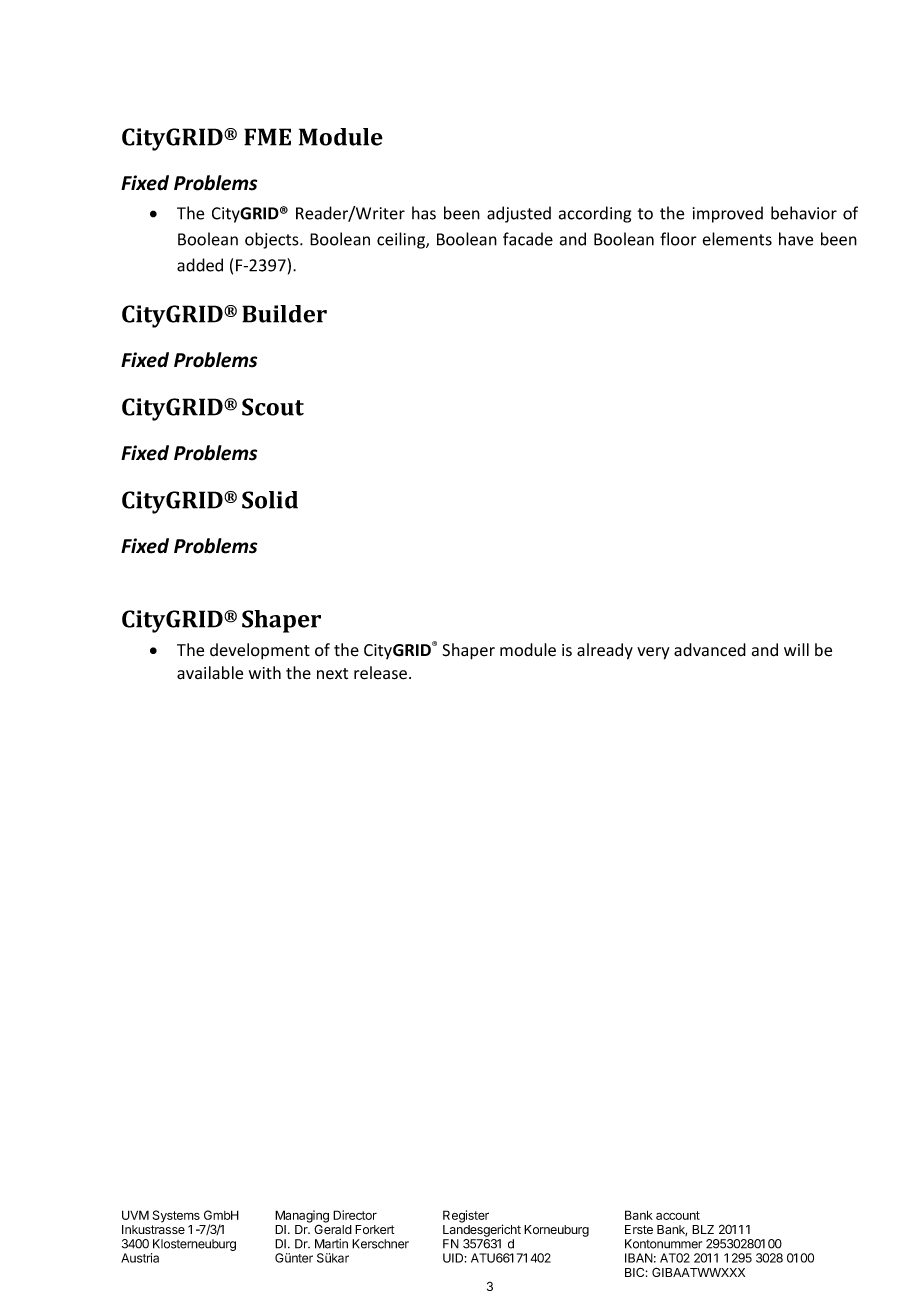 The width and height of the screenshot is (924, 1308). I want to click on release, so click(380, 673).
